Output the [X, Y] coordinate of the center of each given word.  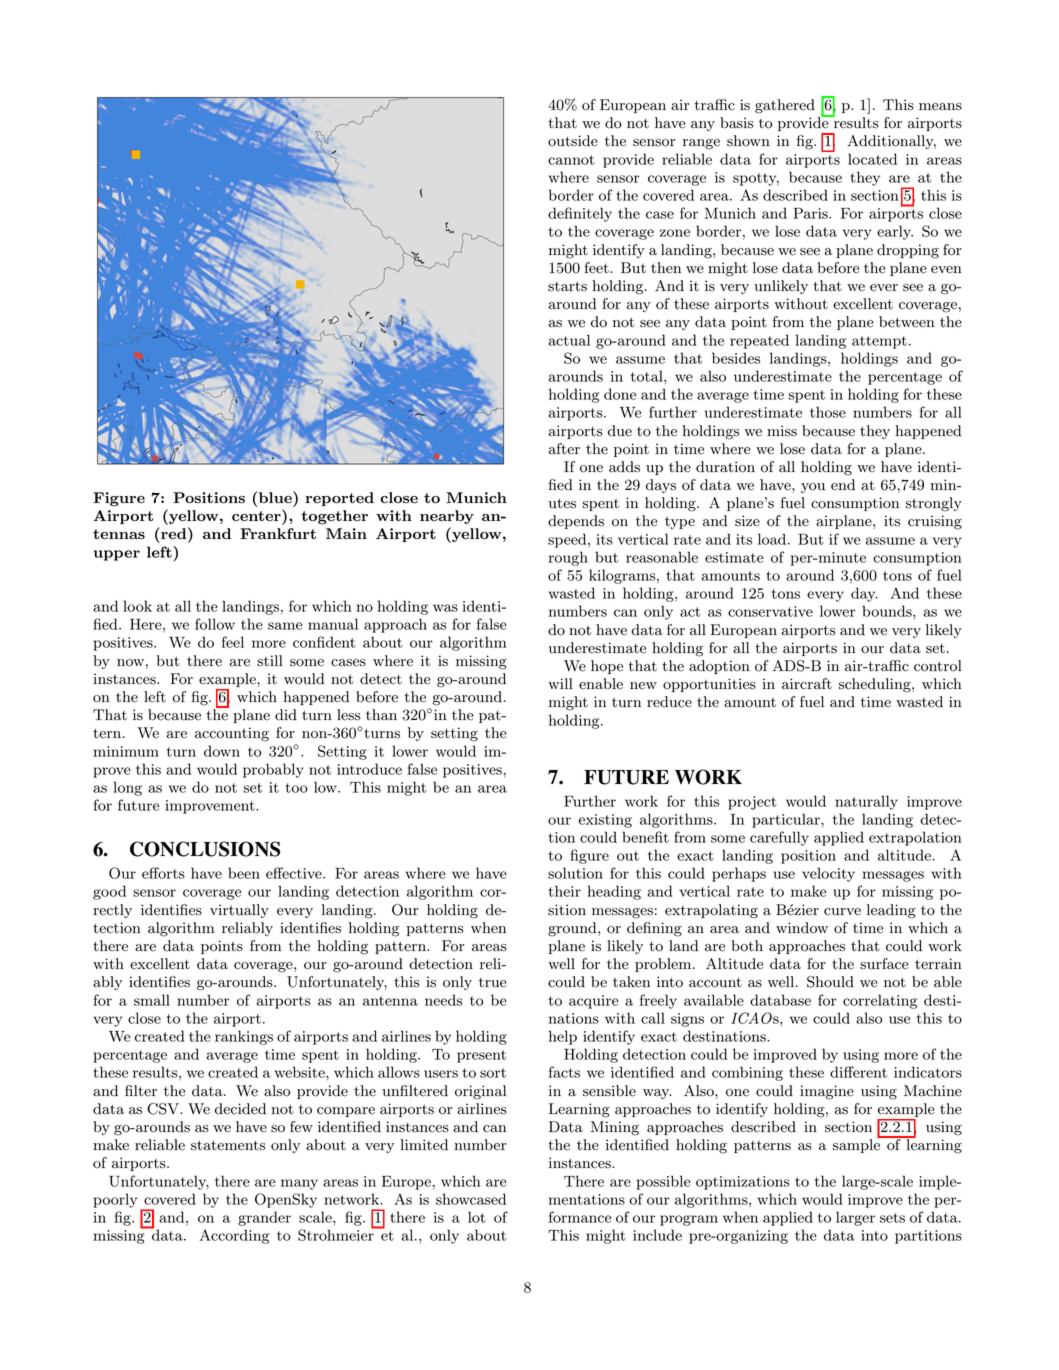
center [257, 515]
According [234, 1236]
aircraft [807, 684]
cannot [571, 160]
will [560, 683]
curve [842, 912]
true [493, 983]
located [872, 159]
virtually [239, 911]
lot [477, 1217]
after [564, 449]
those [828, 412]
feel [233, 642]
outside [573, 141]
